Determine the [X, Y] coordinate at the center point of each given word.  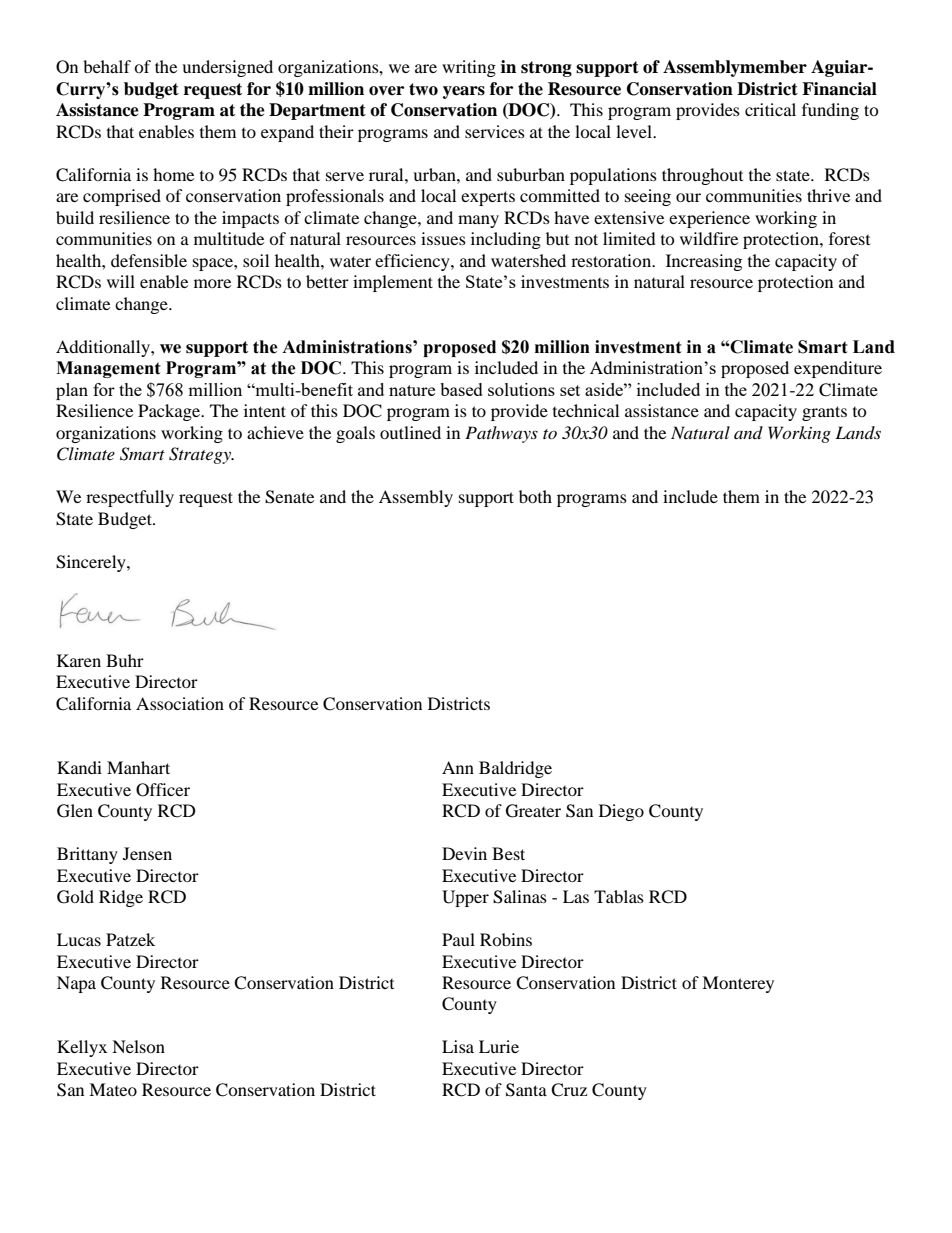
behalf [107, 66]
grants [824, 413]
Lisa [458, 1046]
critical [770, 109]
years [464, 92]
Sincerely [92, 563]
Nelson [138, 1046]
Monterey [738, 984]
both [535, 496]
